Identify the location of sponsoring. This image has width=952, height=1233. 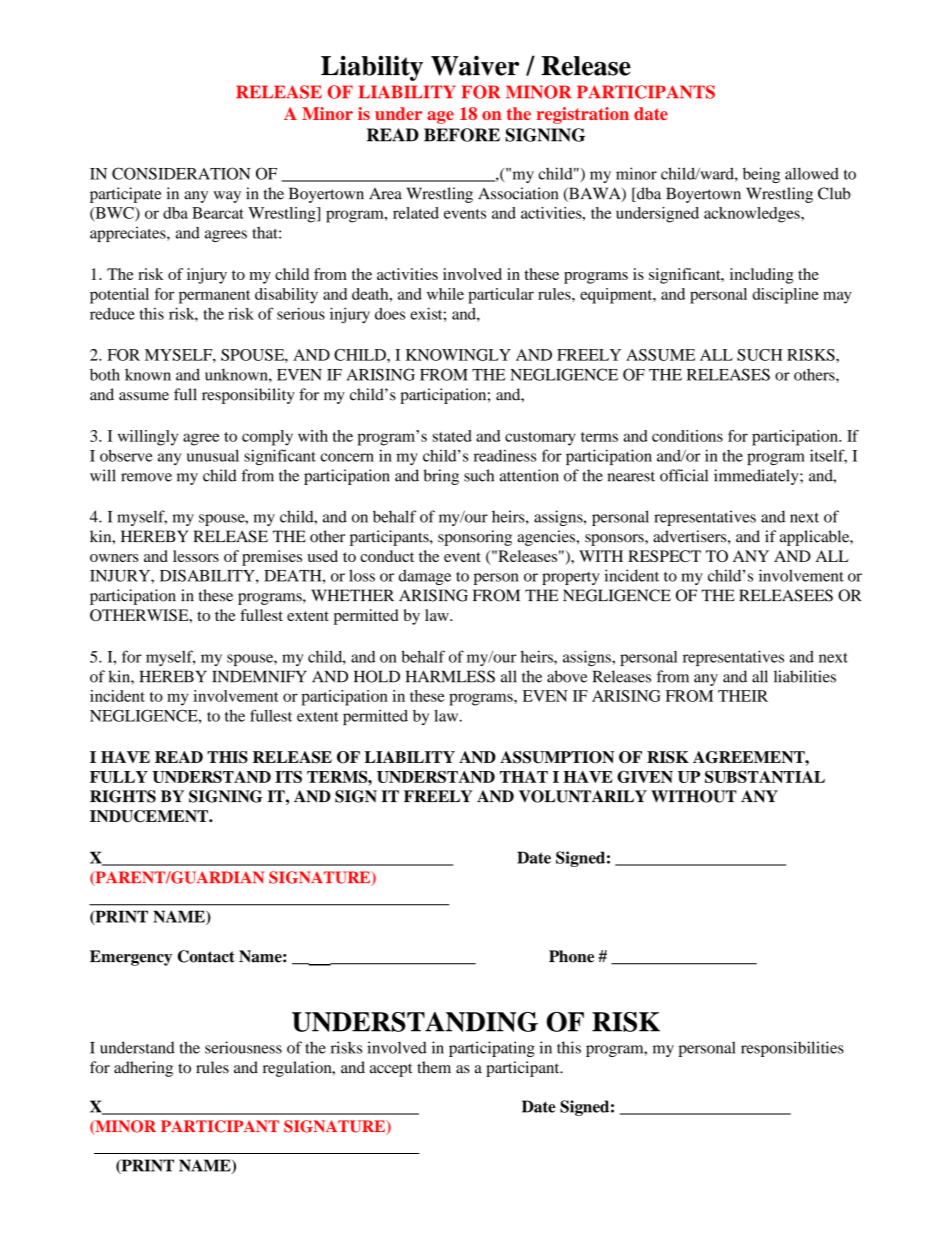
(475, 538).
